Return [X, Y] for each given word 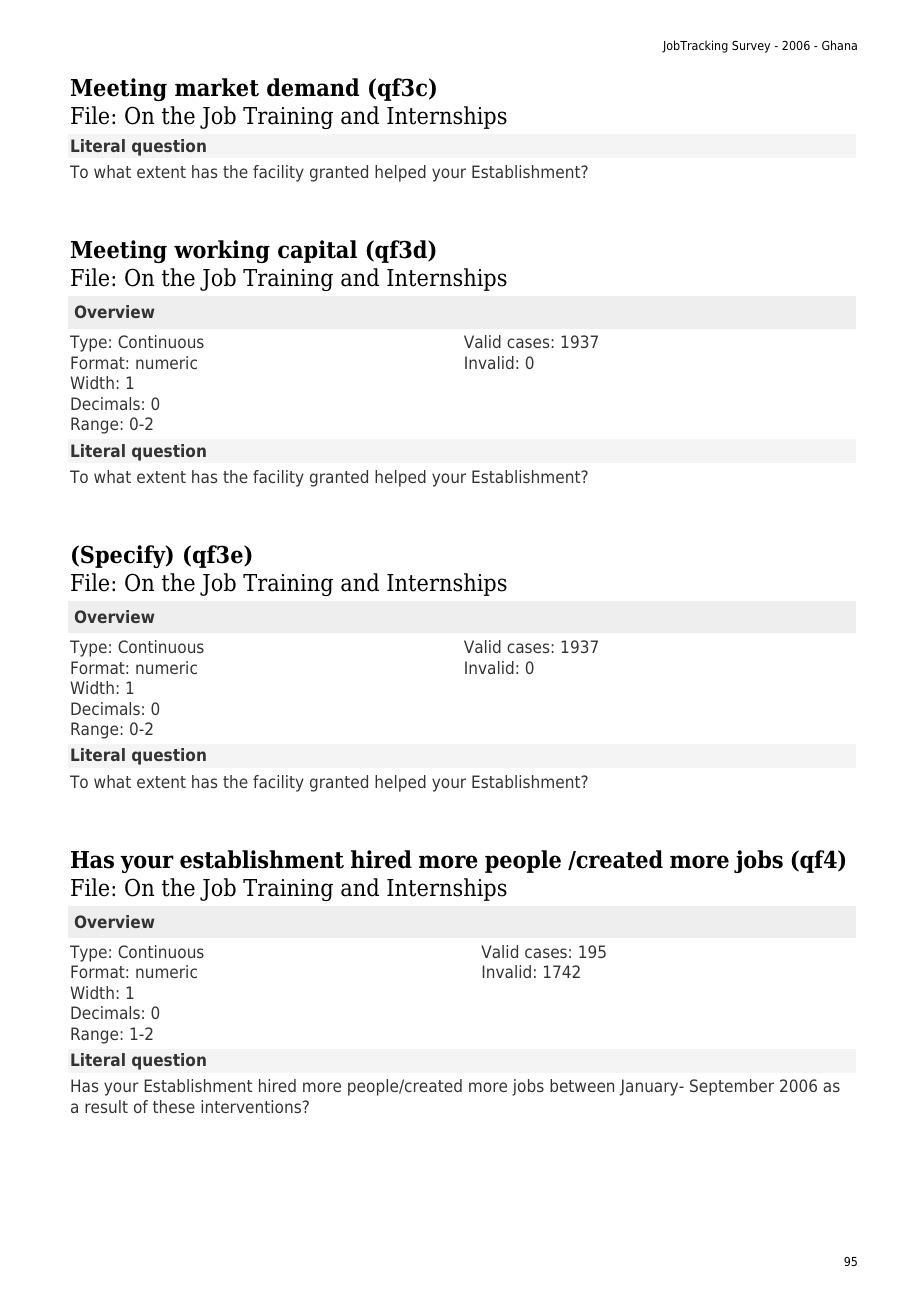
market [217, 87]
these [174, 1106]
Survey [751, 47]
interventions [251, 1106]
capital [317, 251]
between [582, 1085]
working [222, 251]
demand [313, 87]
